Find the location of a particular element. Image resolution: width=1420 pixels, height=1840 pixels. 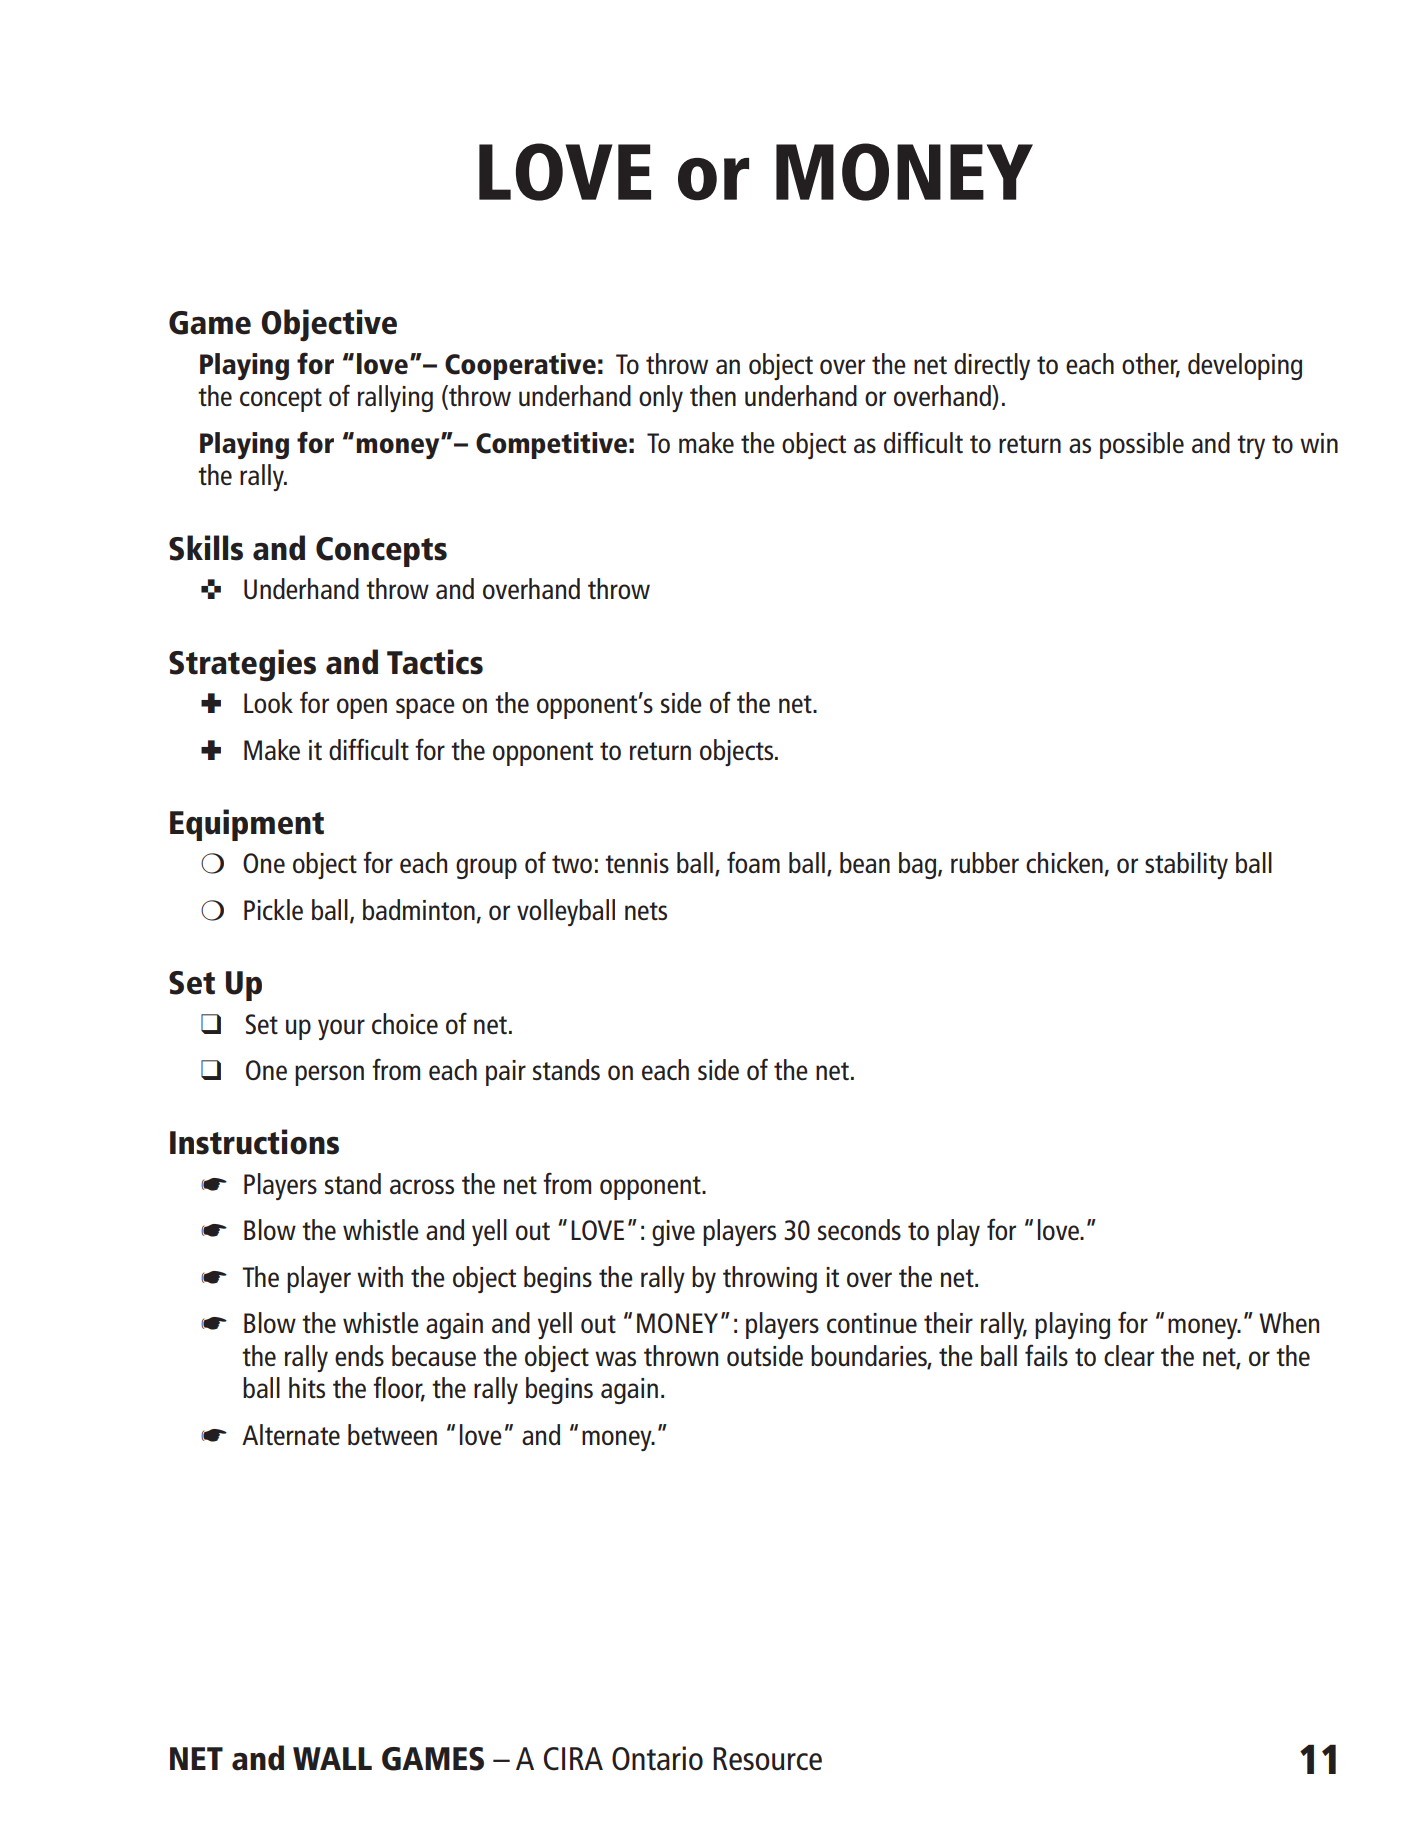

clear is located at coordinates (1129, 1355).
